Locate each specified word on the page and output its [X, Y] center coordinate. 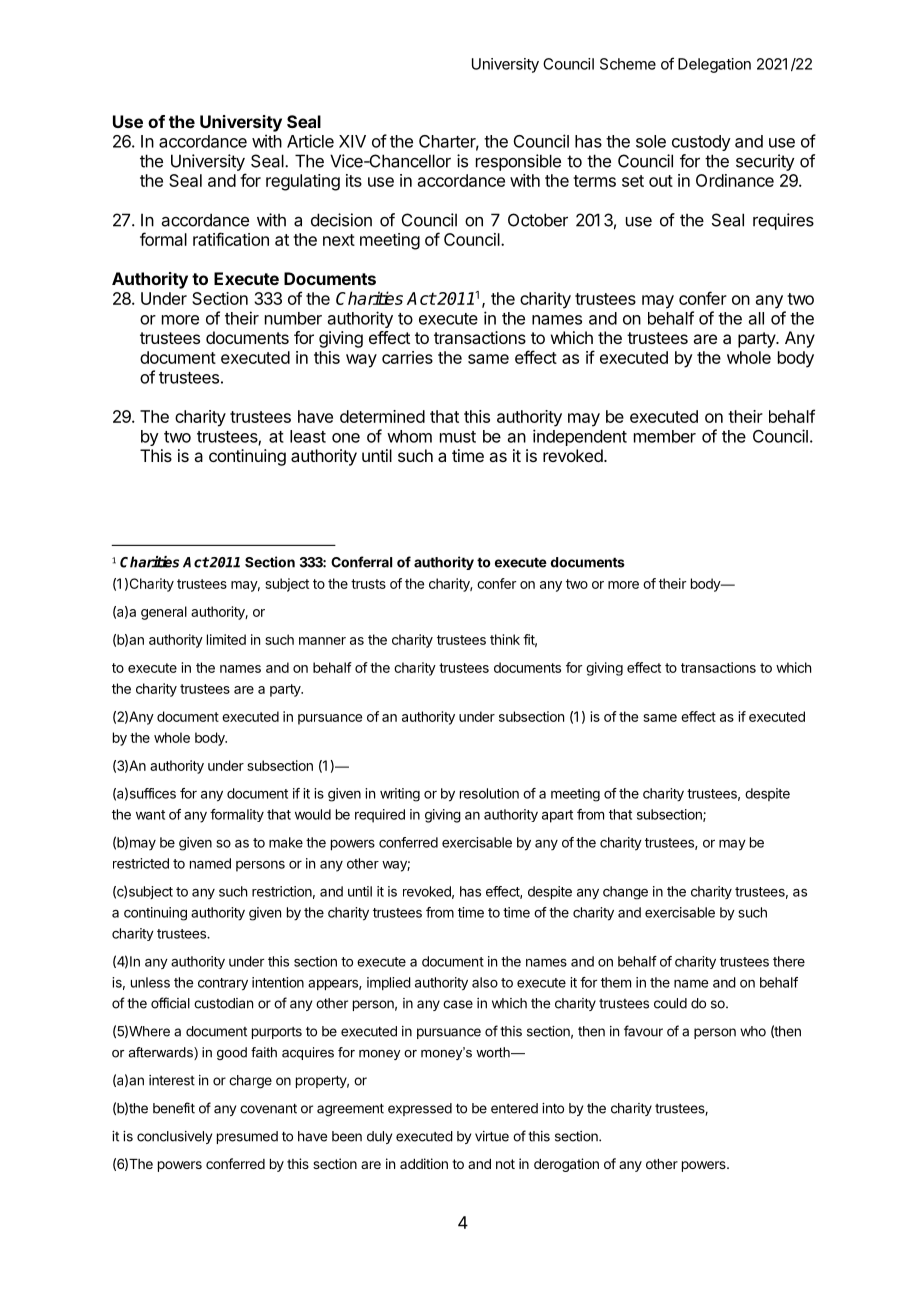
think [505, 639]
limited [226, 639]
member [665, 436]
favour [643, 1031]
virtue [492, 1136]
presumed [247, 1137]
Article [310, 141]
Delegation [714, 65]
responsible [518, 162]
